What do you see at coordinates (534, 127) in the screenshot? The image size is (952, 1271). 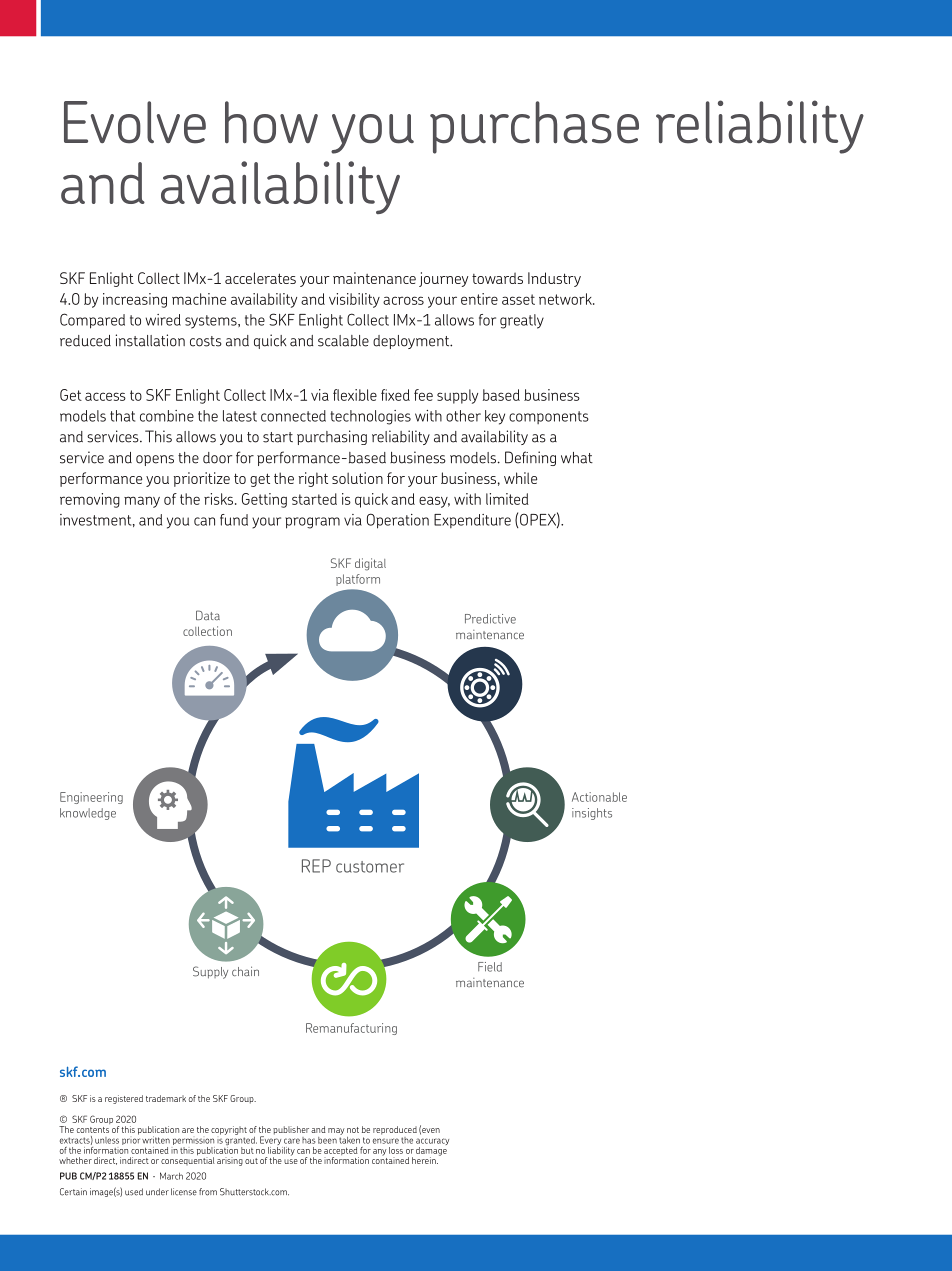 I see `purchase` at bounding box center [534, 127].
